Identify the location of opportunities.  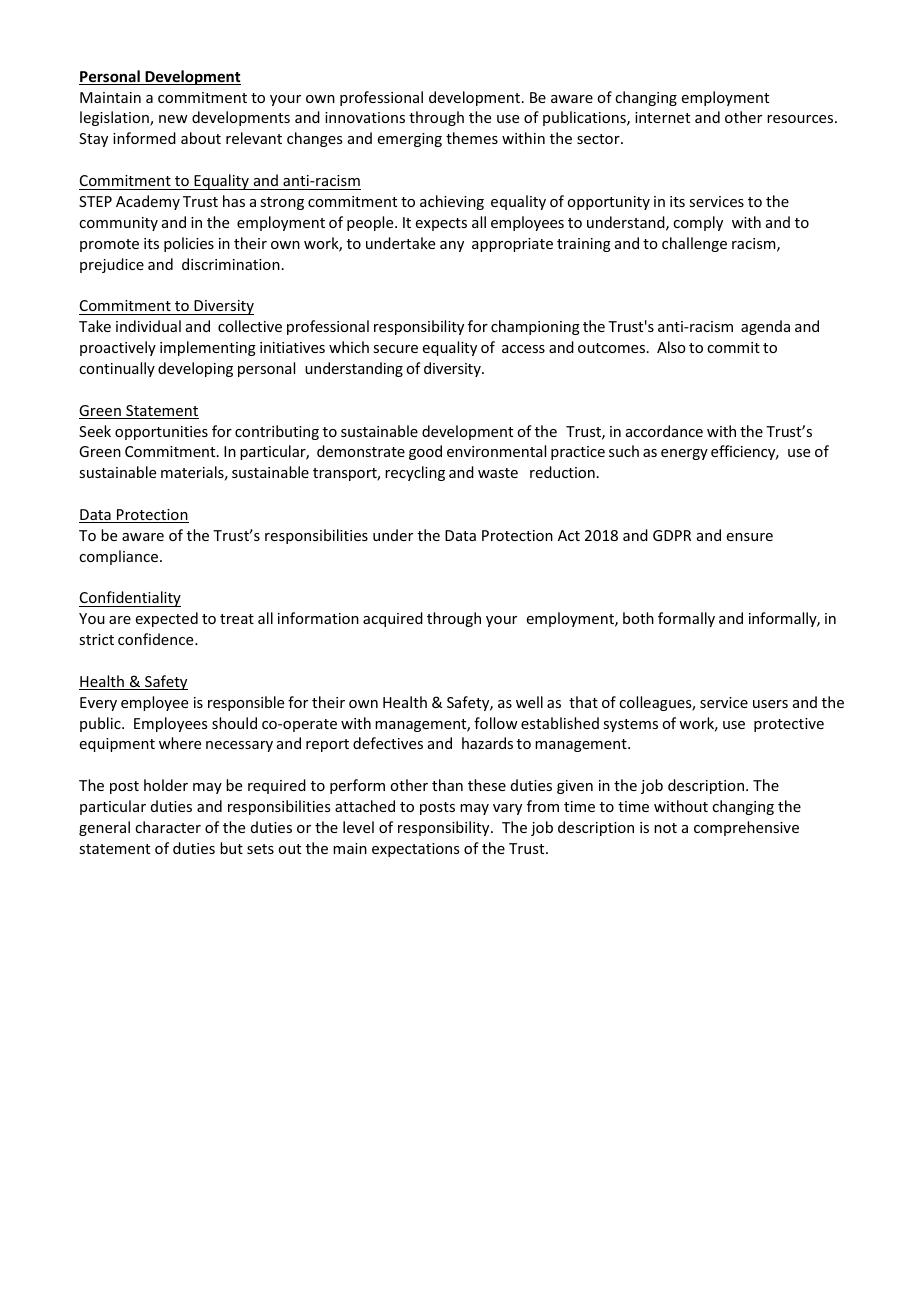
(161, 433).
